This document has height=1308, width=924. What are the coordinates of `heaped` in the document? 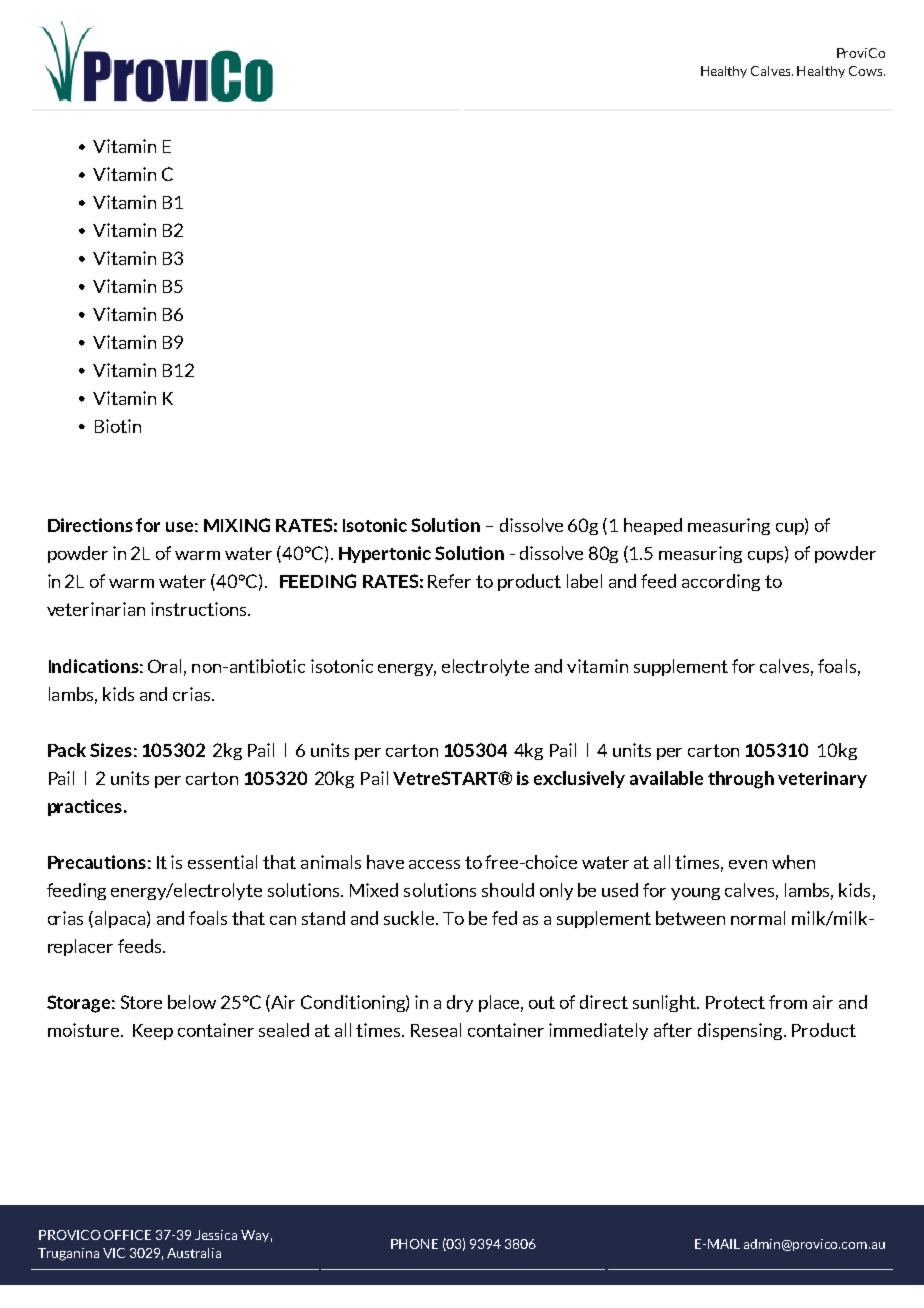 It's located at (653, 526).
